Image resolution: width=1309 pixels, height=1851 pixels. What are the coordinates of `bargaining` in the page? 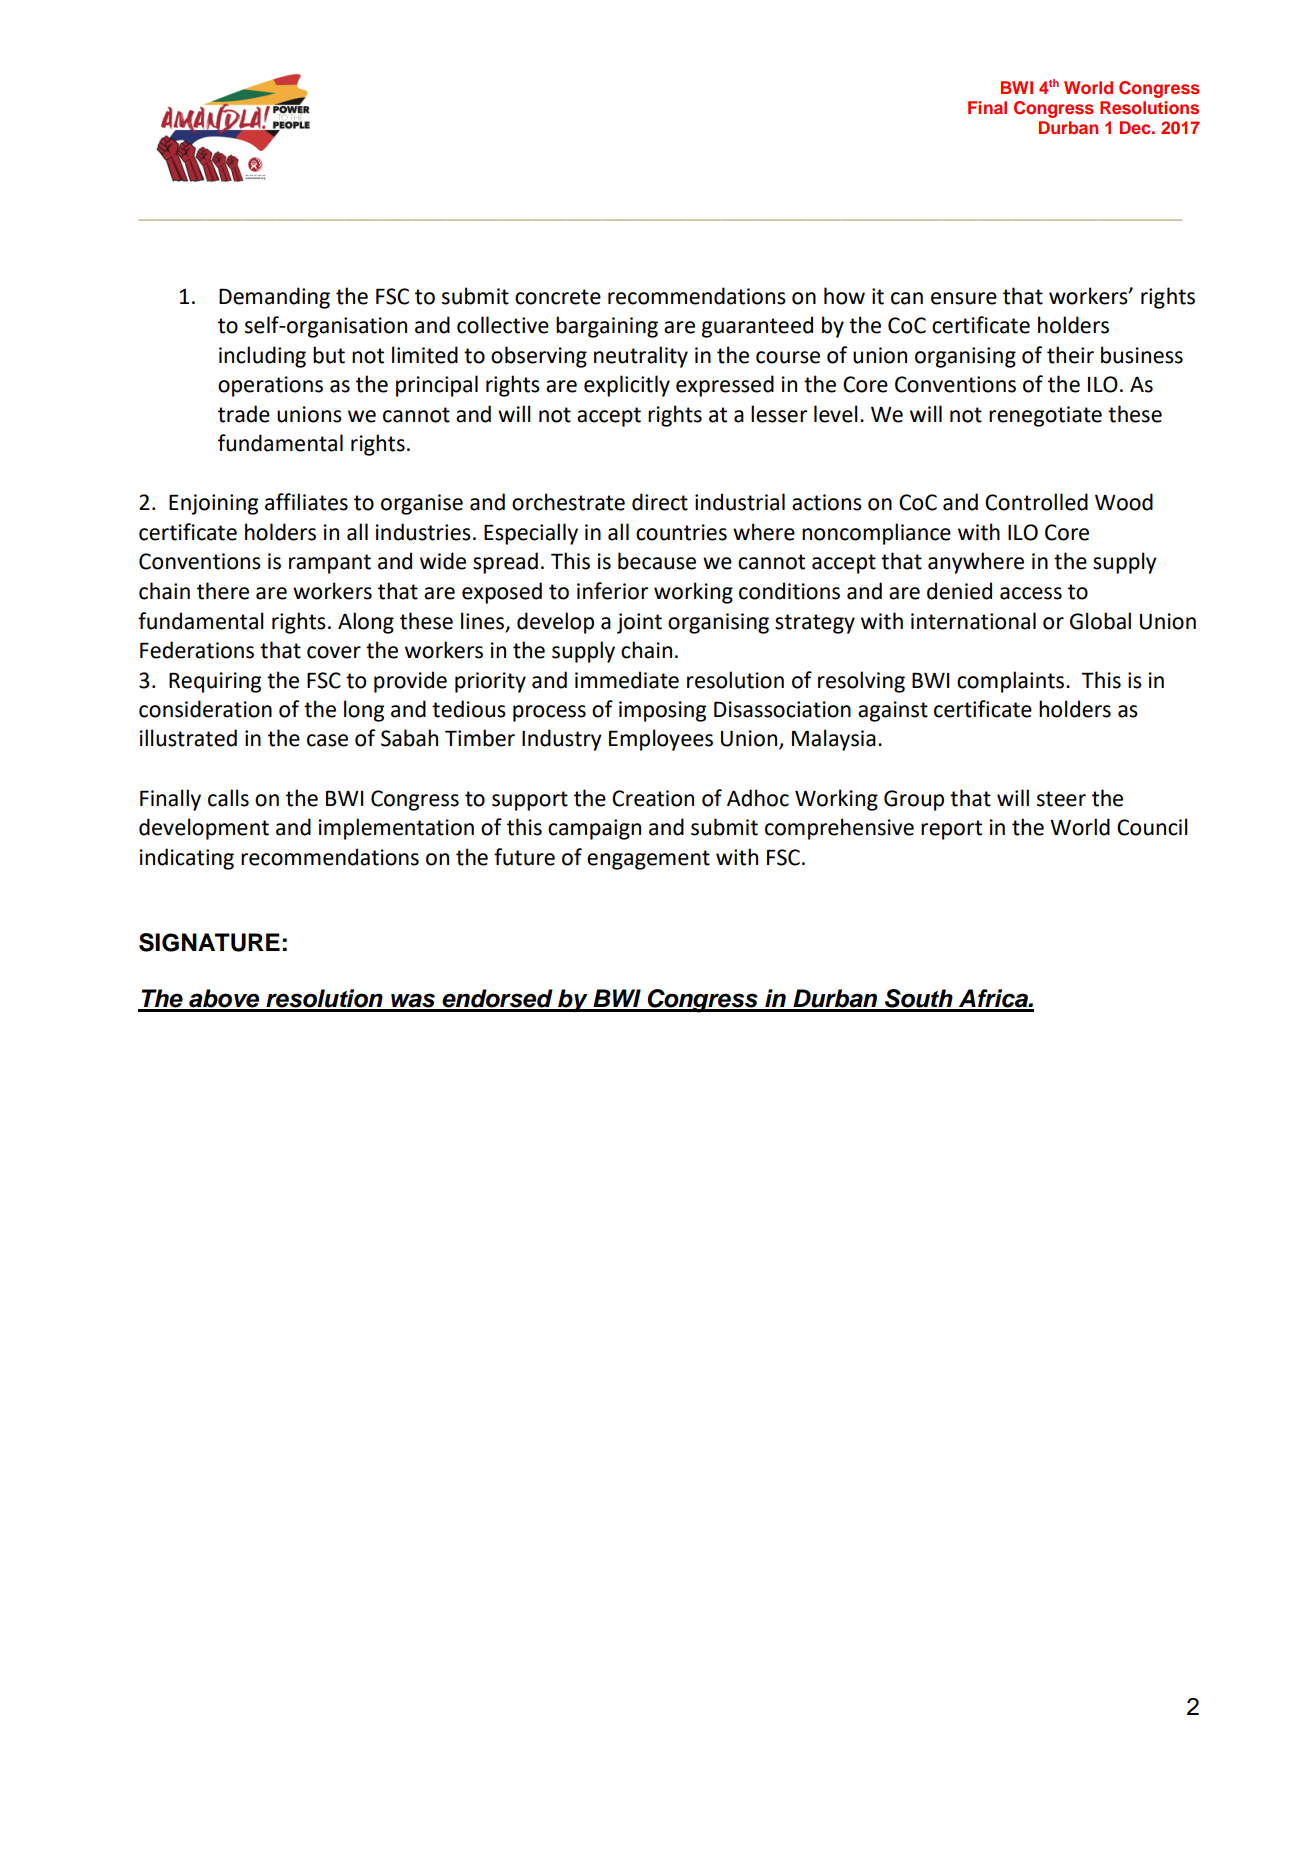 It's located at (607, 327).
